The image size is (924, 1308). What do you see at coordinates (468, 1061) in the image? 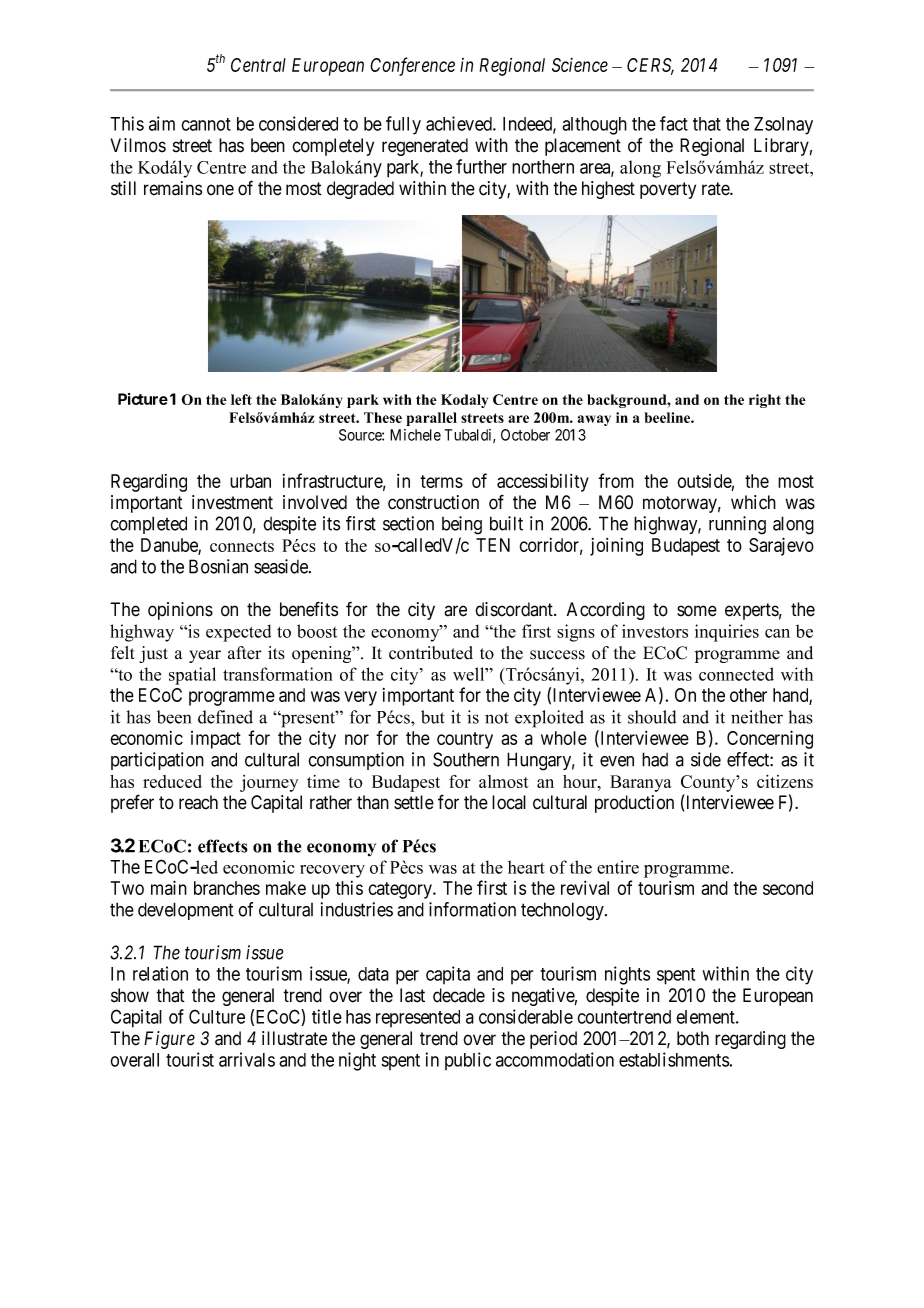
I see `public` at bounding box center [468, 1061].
